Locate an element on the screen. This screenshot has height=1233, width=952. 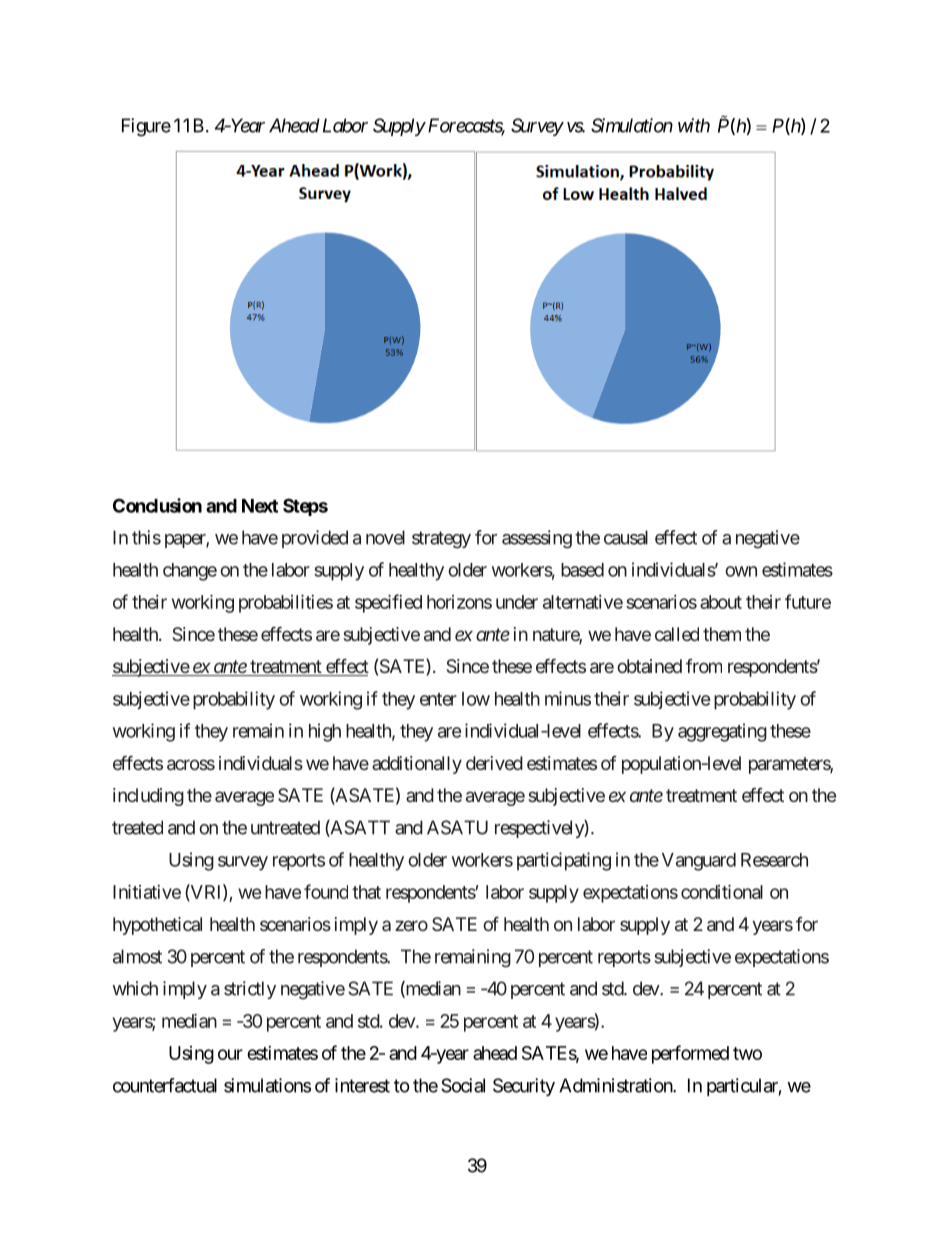
performed is located at coordinates (690, 1054).
